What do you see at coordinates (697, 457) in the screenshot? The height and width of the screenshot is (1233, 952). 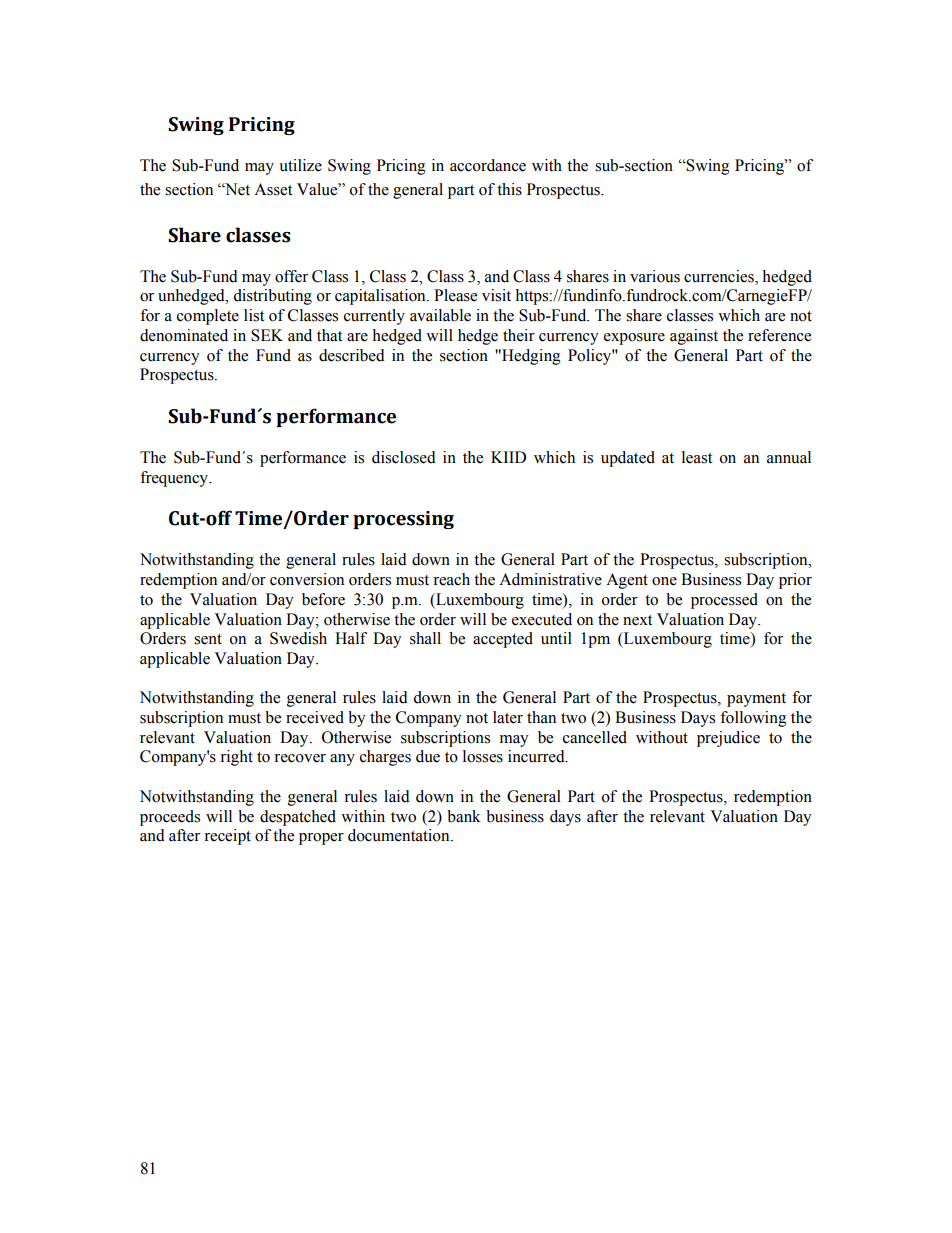 I see `least` at bounding box center [697, 457].
